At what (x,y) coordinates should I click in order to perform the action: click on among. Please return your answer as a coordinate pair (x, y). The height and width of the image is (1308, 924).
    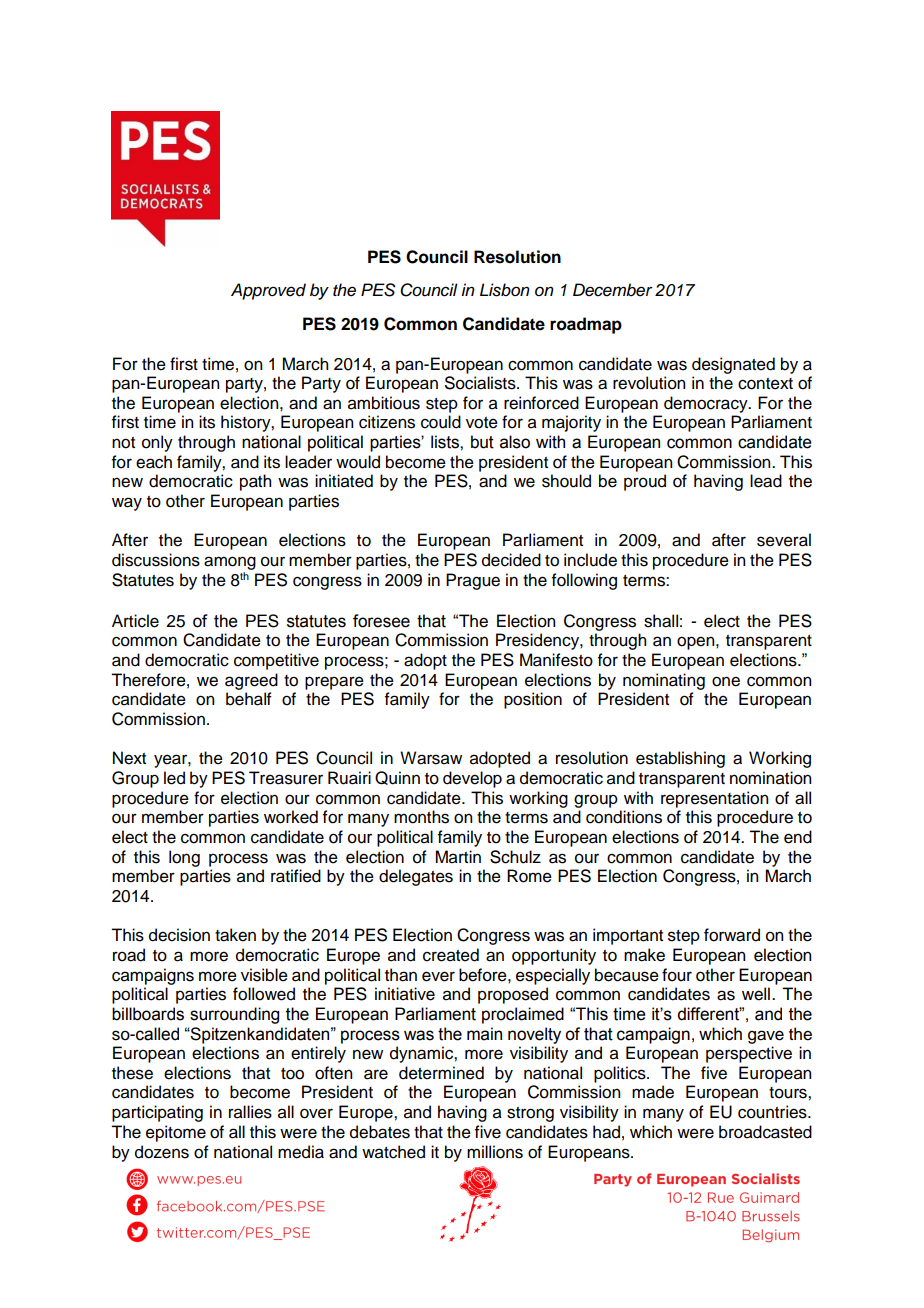
    Looking at the image, I should click on (230, 563).
